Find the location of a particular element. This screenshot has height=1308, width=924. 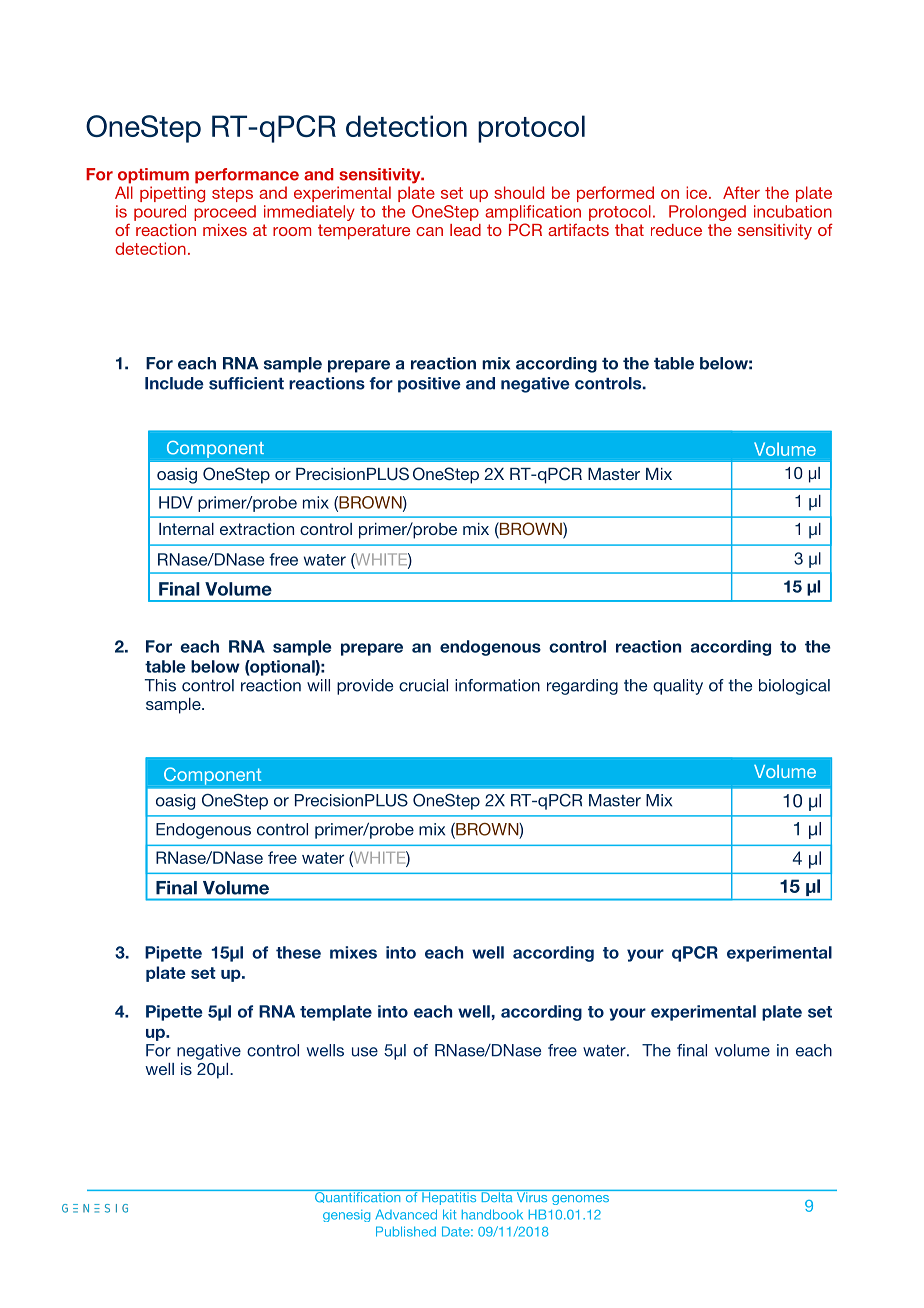

genomes is located at coordinates (580, 1200).
